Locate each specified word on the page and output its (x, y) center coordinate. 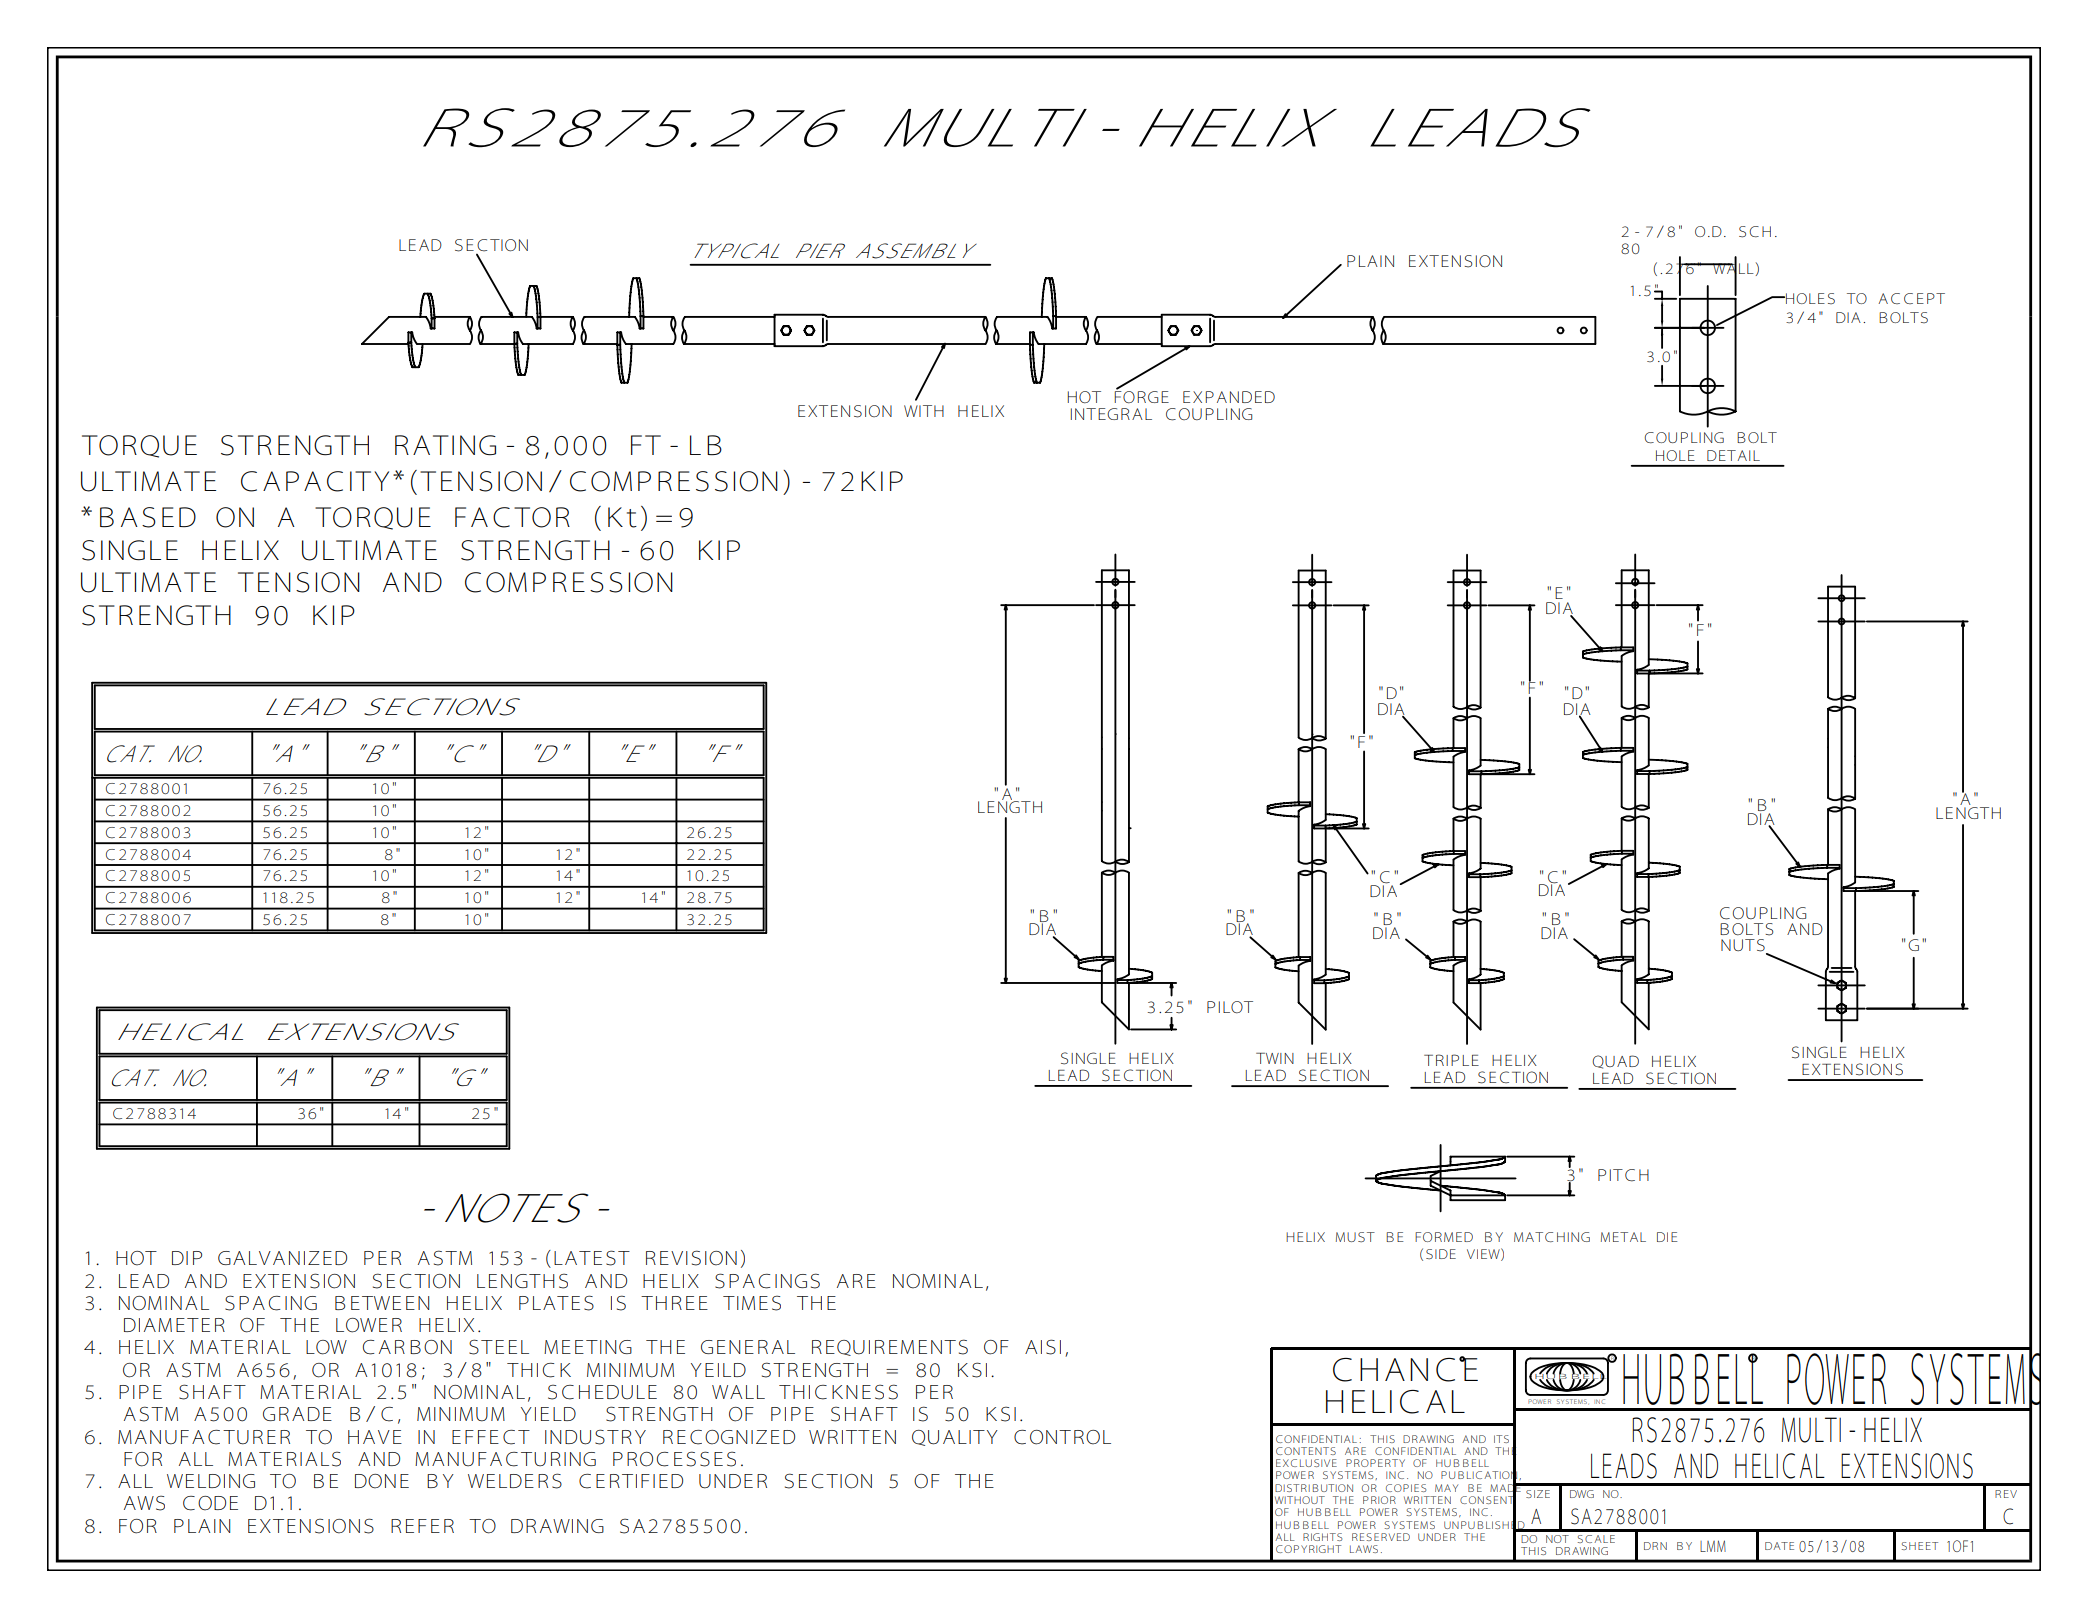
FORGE (1141, 396)
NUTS (1744, 946)
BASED (148, 517)
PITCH (1623, 1175)
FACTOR (512, 517)
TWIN (1275, 1058)
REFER (422, 1526)
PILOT (1230, 1007)
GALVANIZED (282, 1258)
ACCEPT (1911, 298)
